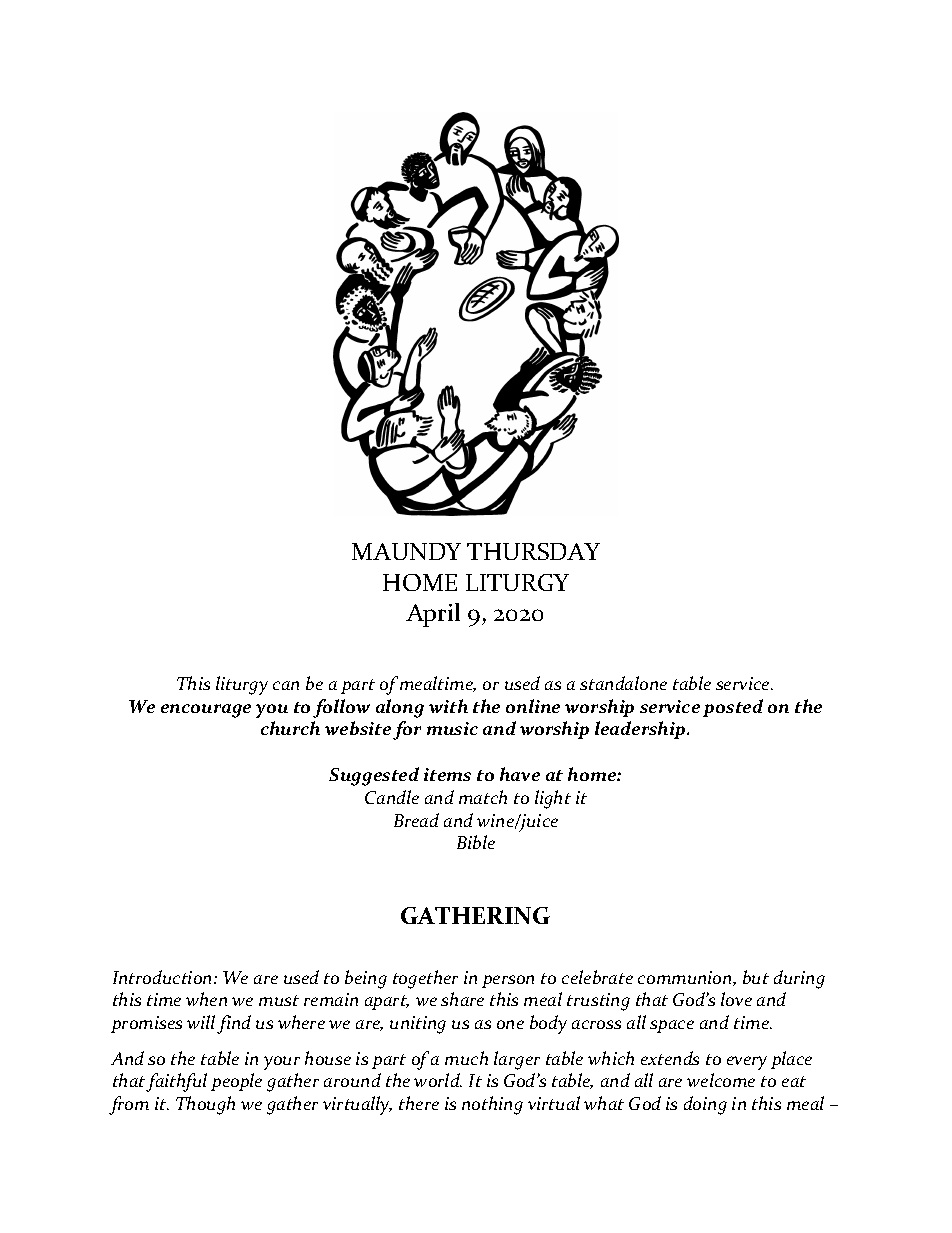  Describe the element at coordinates (438, 1080) in the screenshot. I see `world` at that location.
